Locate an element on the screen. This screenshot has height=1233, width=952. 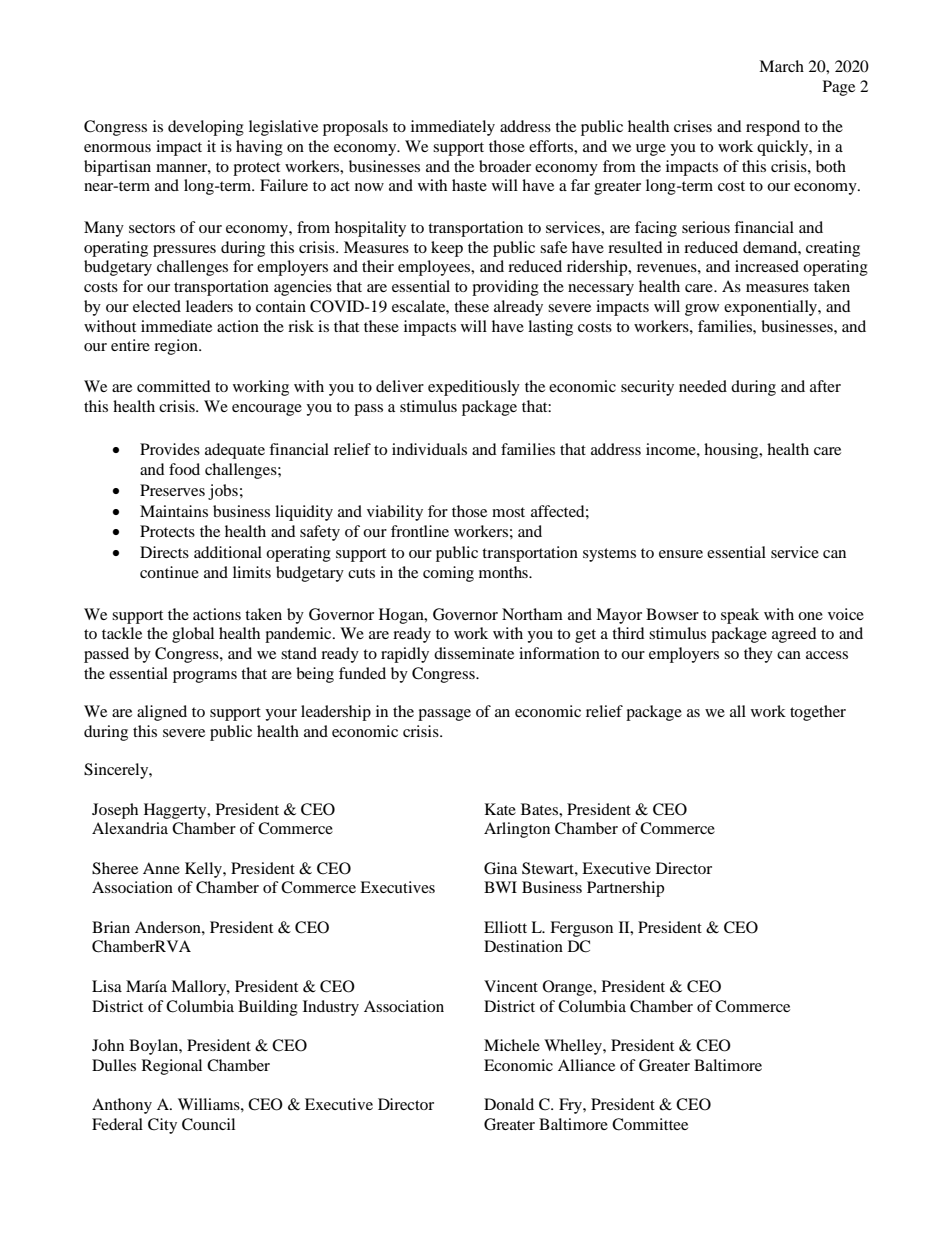
respond is located at coordinates (773, 128).
